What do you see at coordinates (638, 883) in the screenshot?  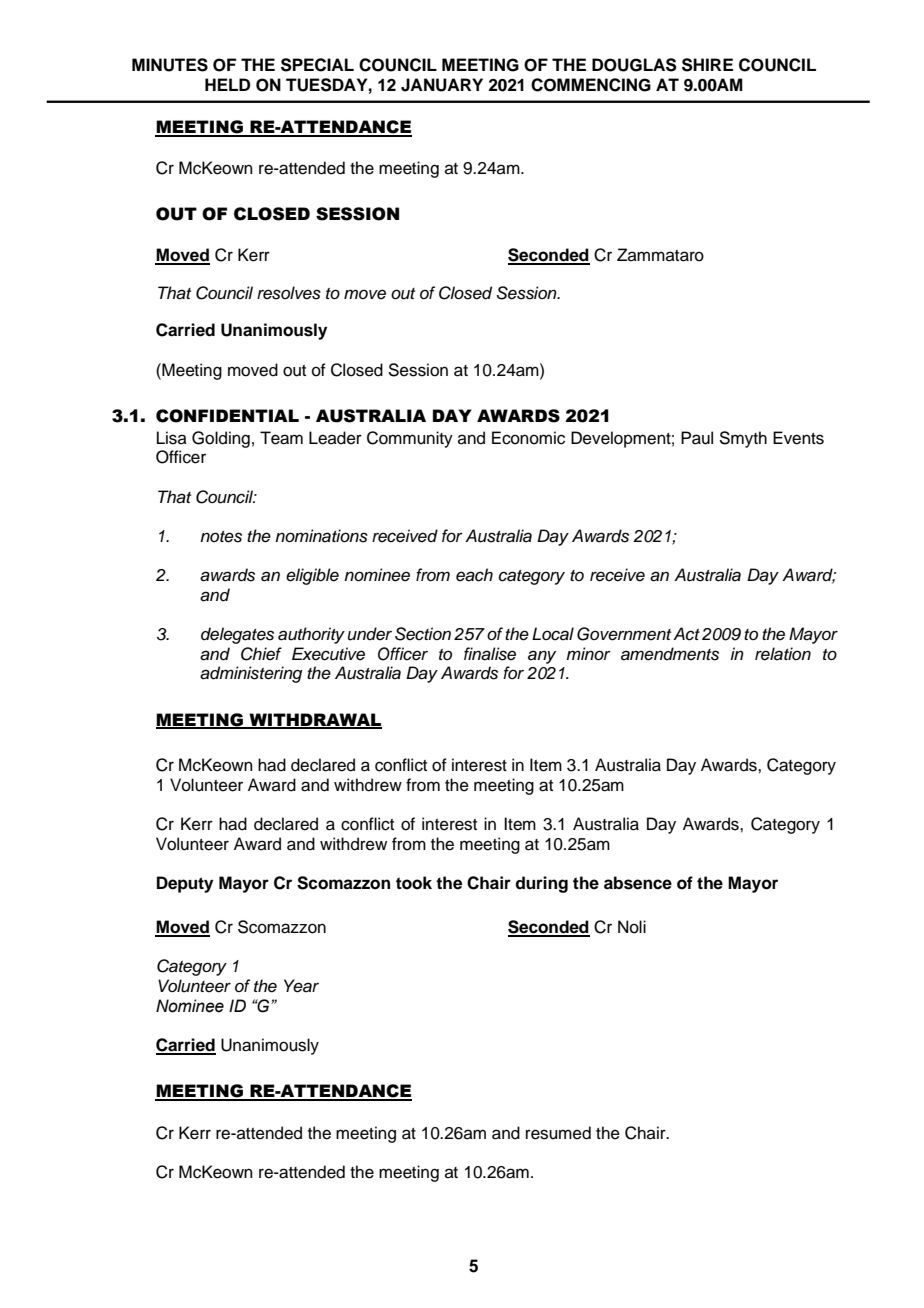 I see `absence` at bounding box center [638, 883].
